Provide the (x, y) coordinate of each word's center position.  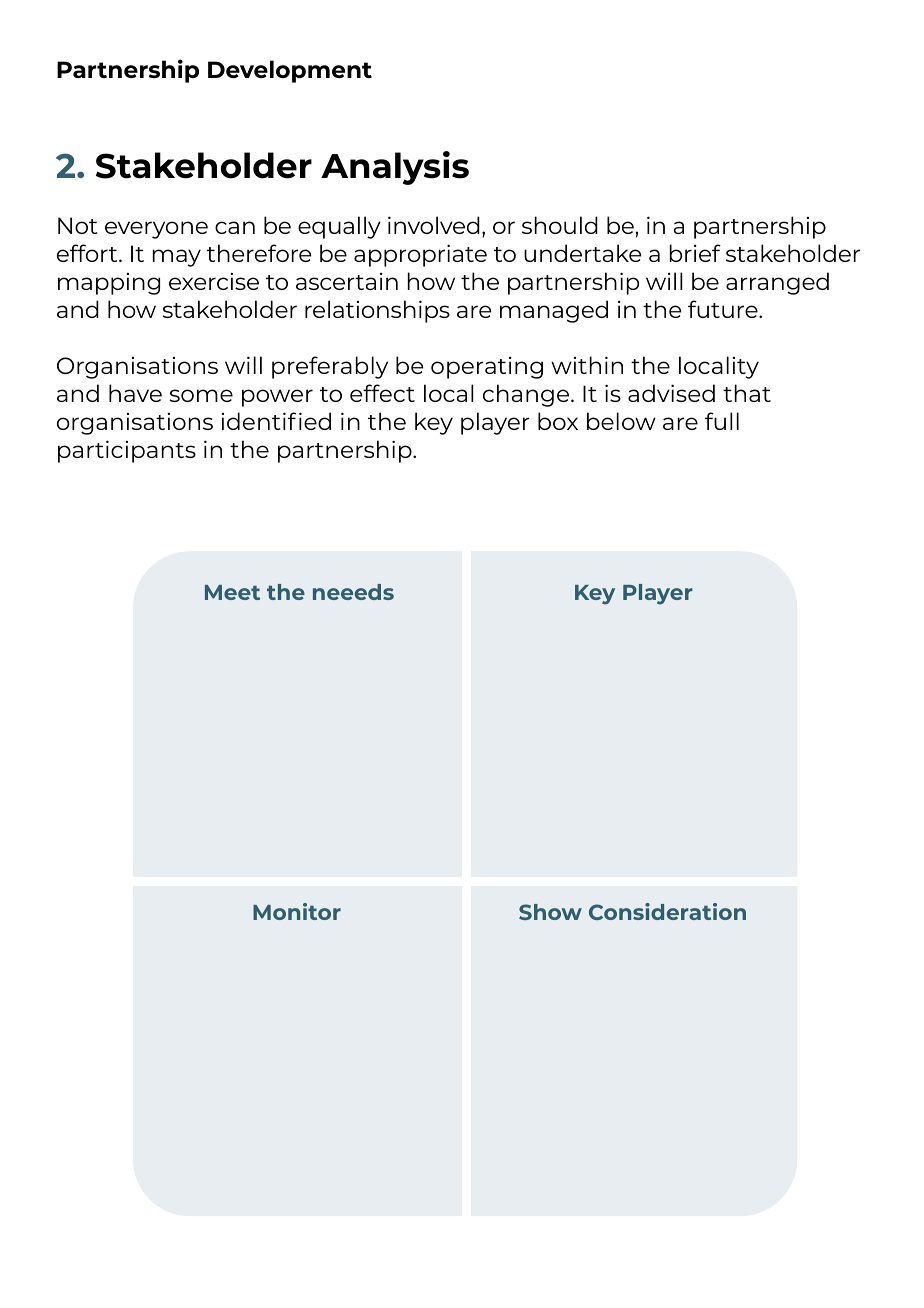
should (560, 225)
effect (382, 393)
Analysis (395, 168)
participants (127, 451)
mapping (109, 284)
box (558, 421)
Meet (232, 592)
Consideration (667, 911)
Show (550, 912)
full (722, 421)
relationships (377, 311)
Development (290, 71)
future (724, 309)
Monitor (297, 911)
